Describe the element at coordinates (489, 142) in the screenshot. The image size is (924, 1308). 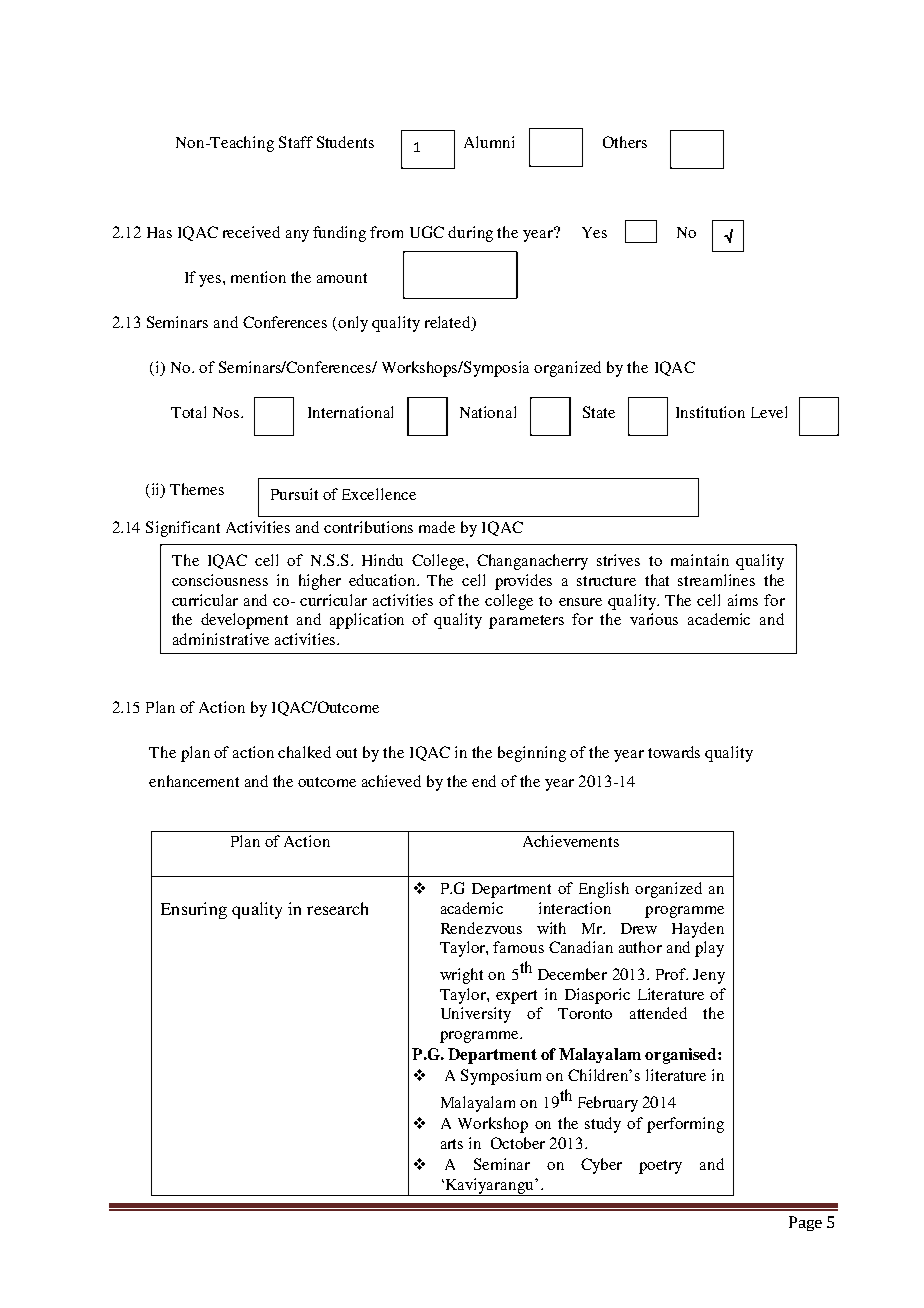
I see `Alumni` at that location.
